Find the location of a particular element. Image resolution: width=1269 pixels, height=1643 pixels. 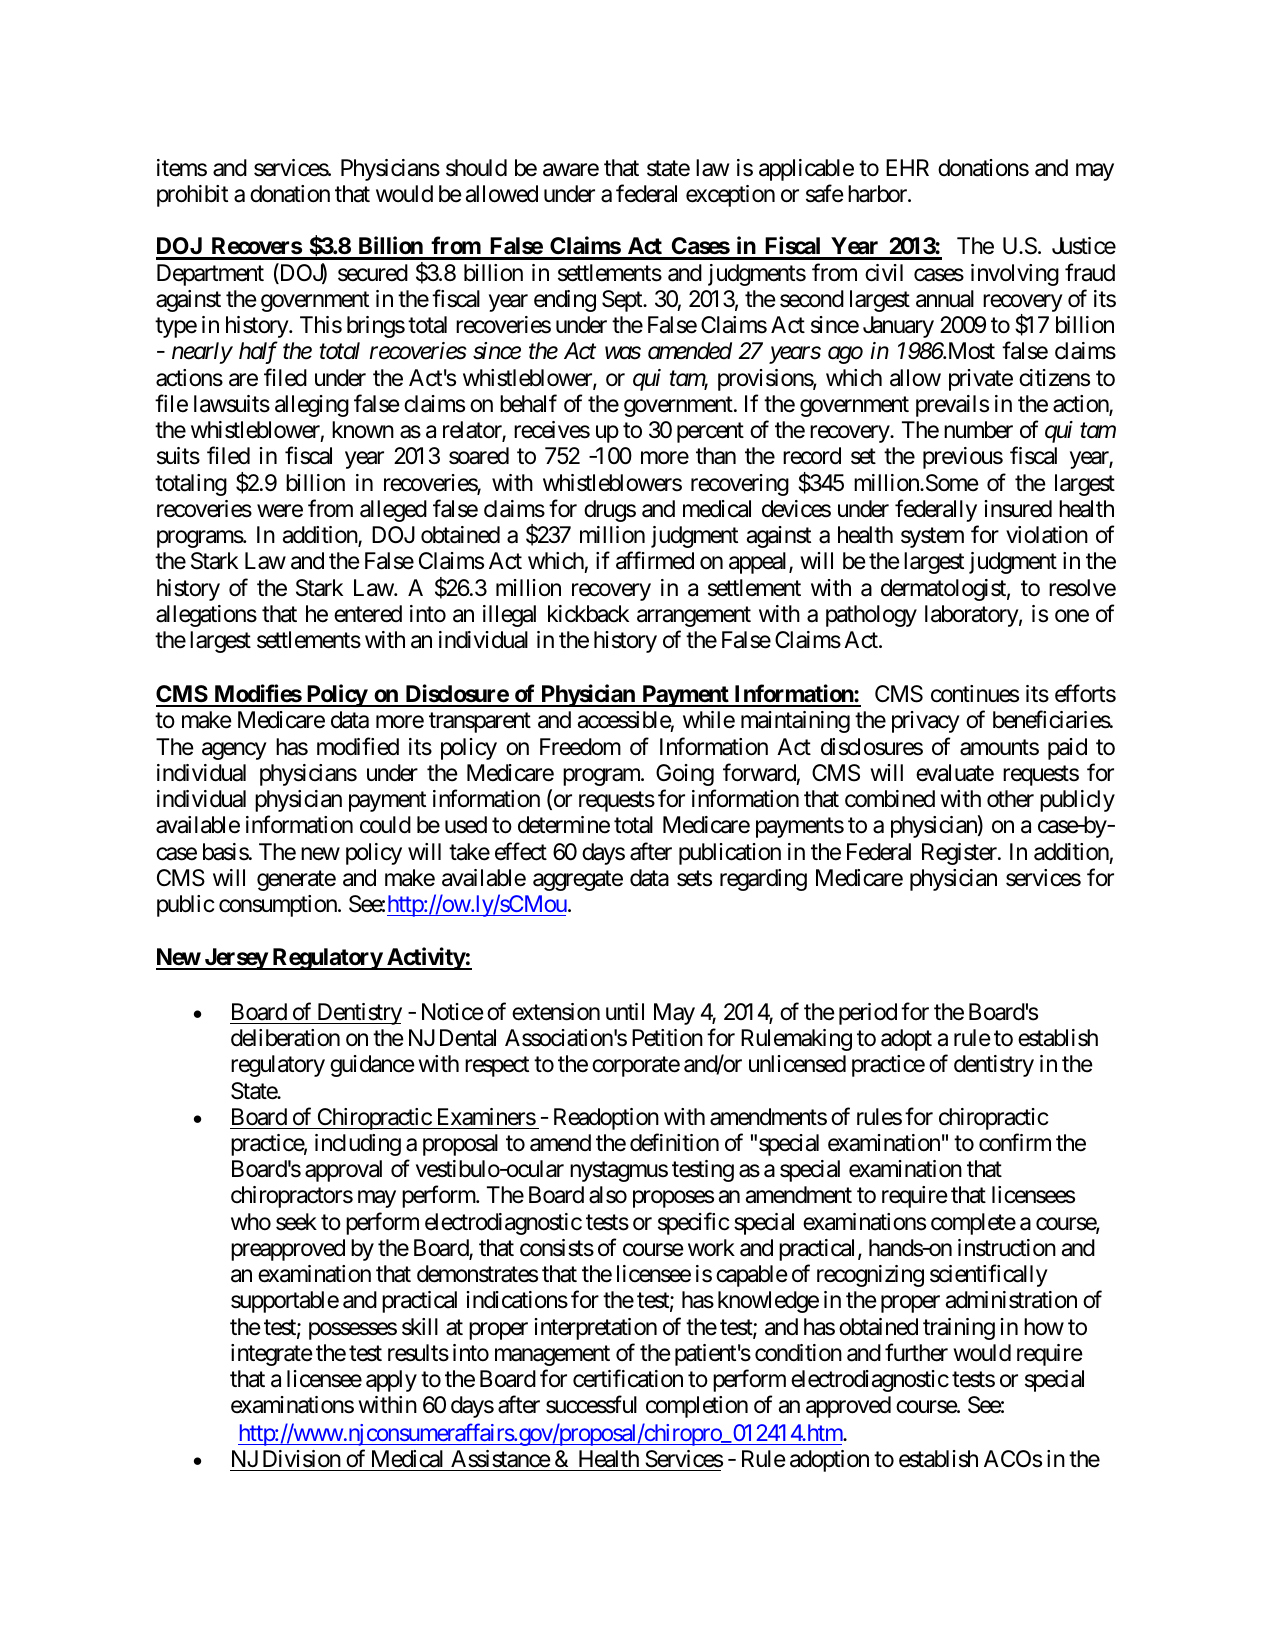

until is located at coordinates (625, 1011).
